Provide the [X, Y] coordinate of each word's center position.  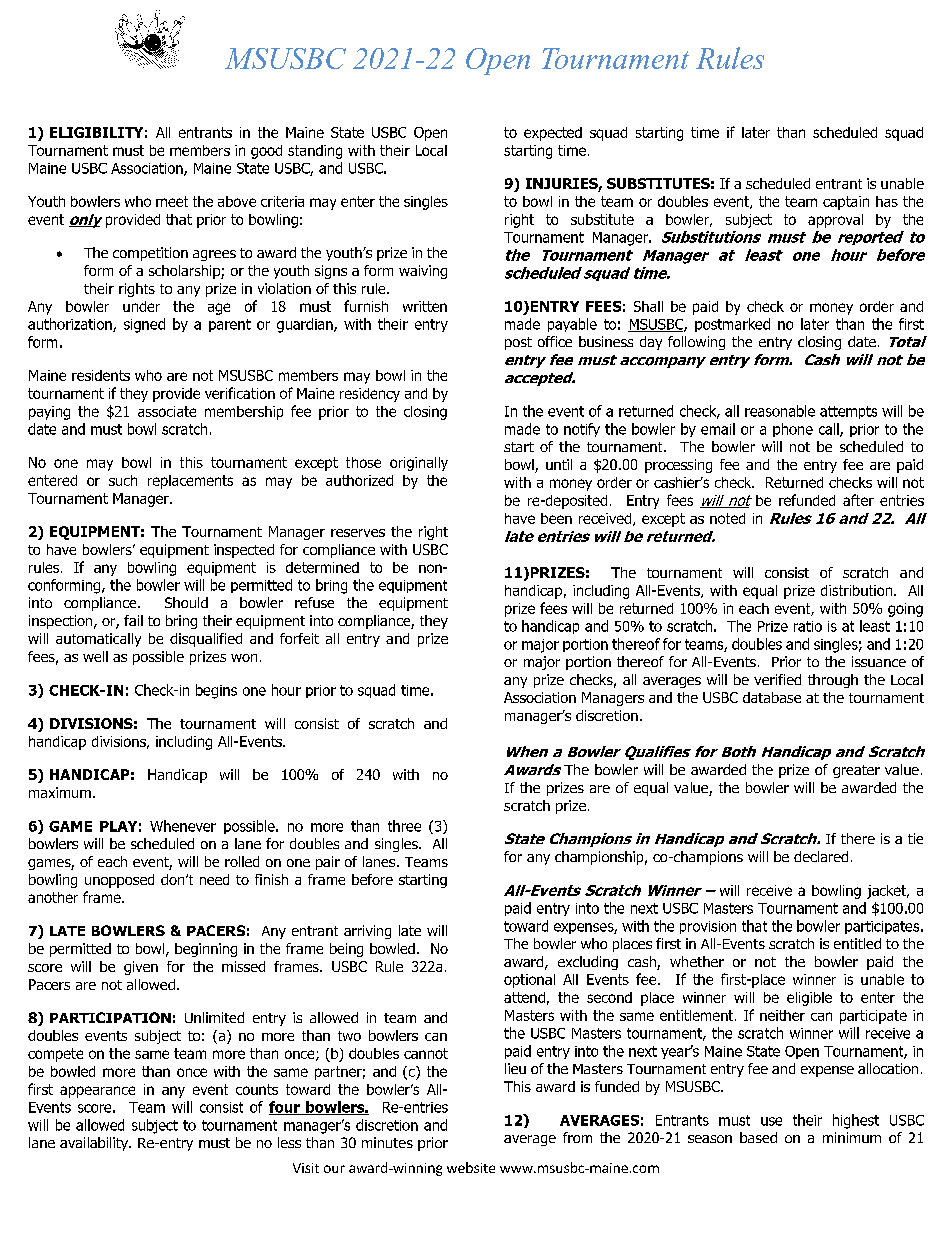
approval [835, 221]
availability [95, 1144]
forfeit [299, 638]
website [471, 1167]
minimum [852, 1137]
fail [133, 620]
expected [553, 134]
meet [172, 201]
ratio [808, 626]
